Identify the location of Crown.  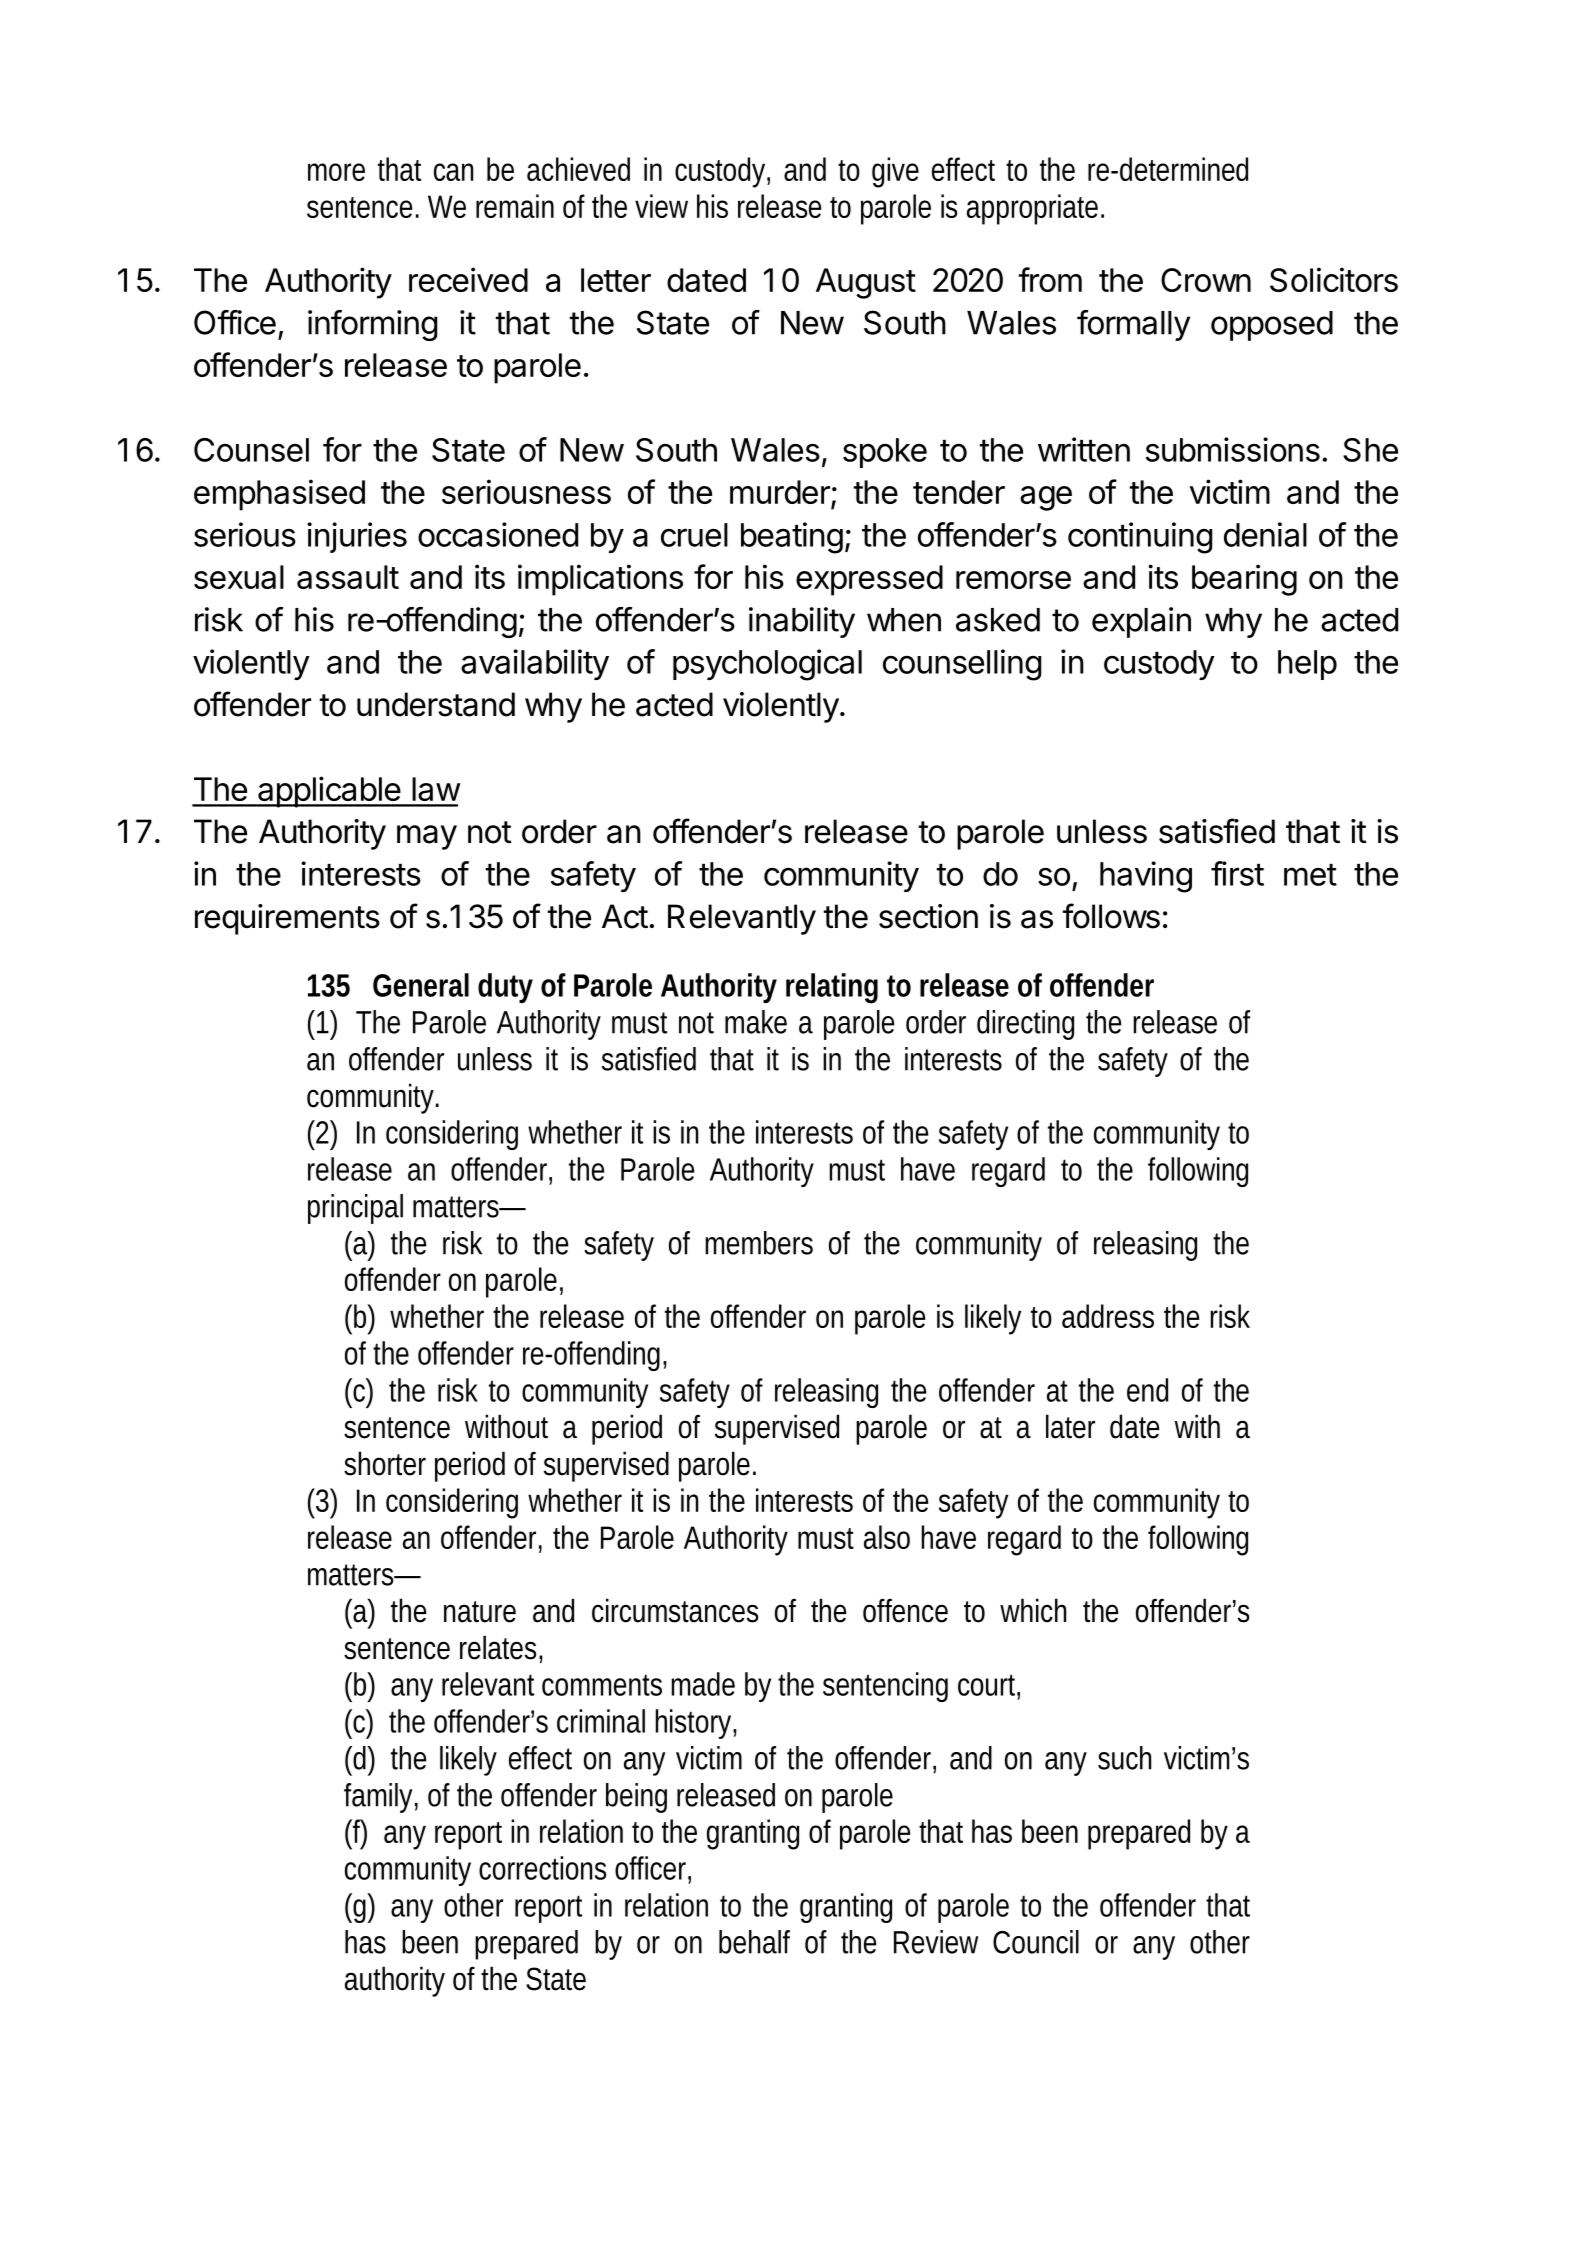
(1206, 280).
